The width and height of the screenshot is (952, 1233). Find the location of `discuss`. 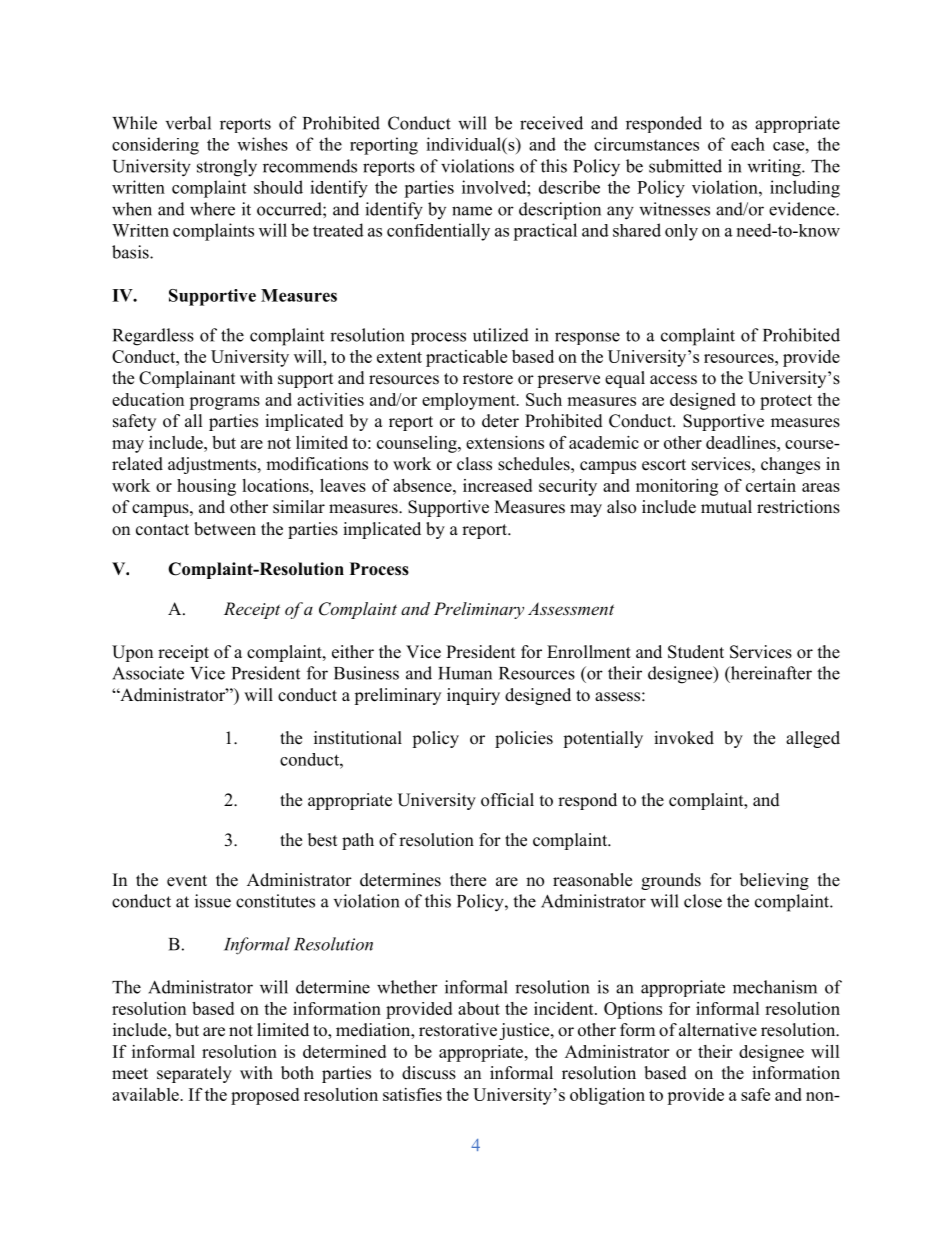

discuss is located at coordinates (429, 1073).
